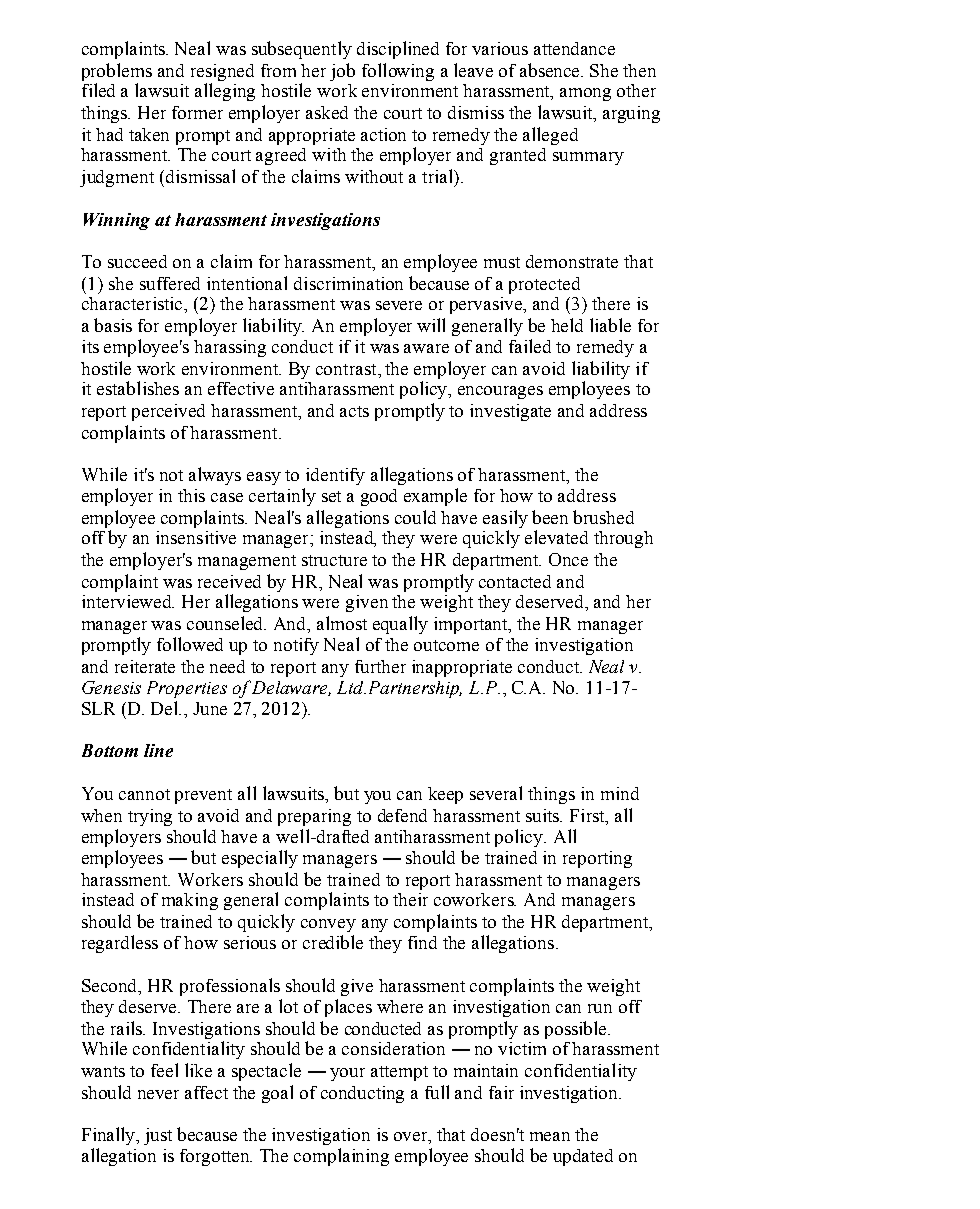 This screenshot has height=1209, width=980. Describe the element at coordinates (341, 1157) in the screenshot. I see `complaining` at that location.
